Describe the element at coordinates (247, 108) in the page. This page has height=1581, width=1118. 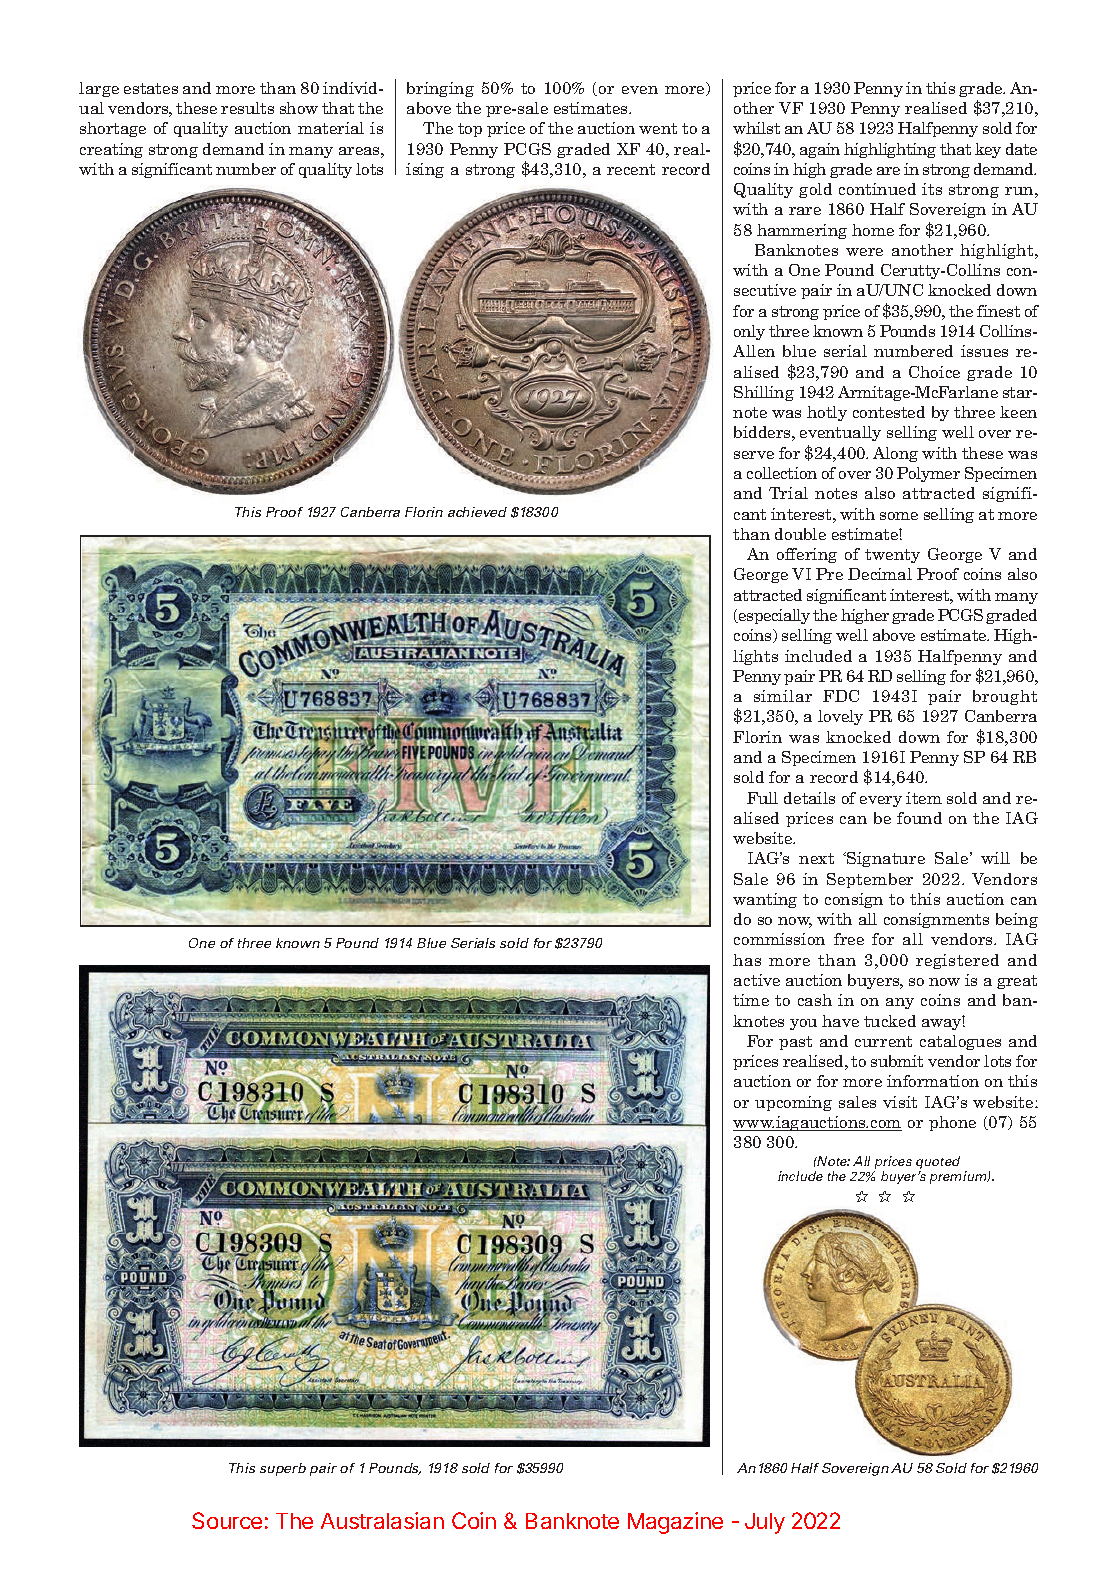
I see `results` at that location.
